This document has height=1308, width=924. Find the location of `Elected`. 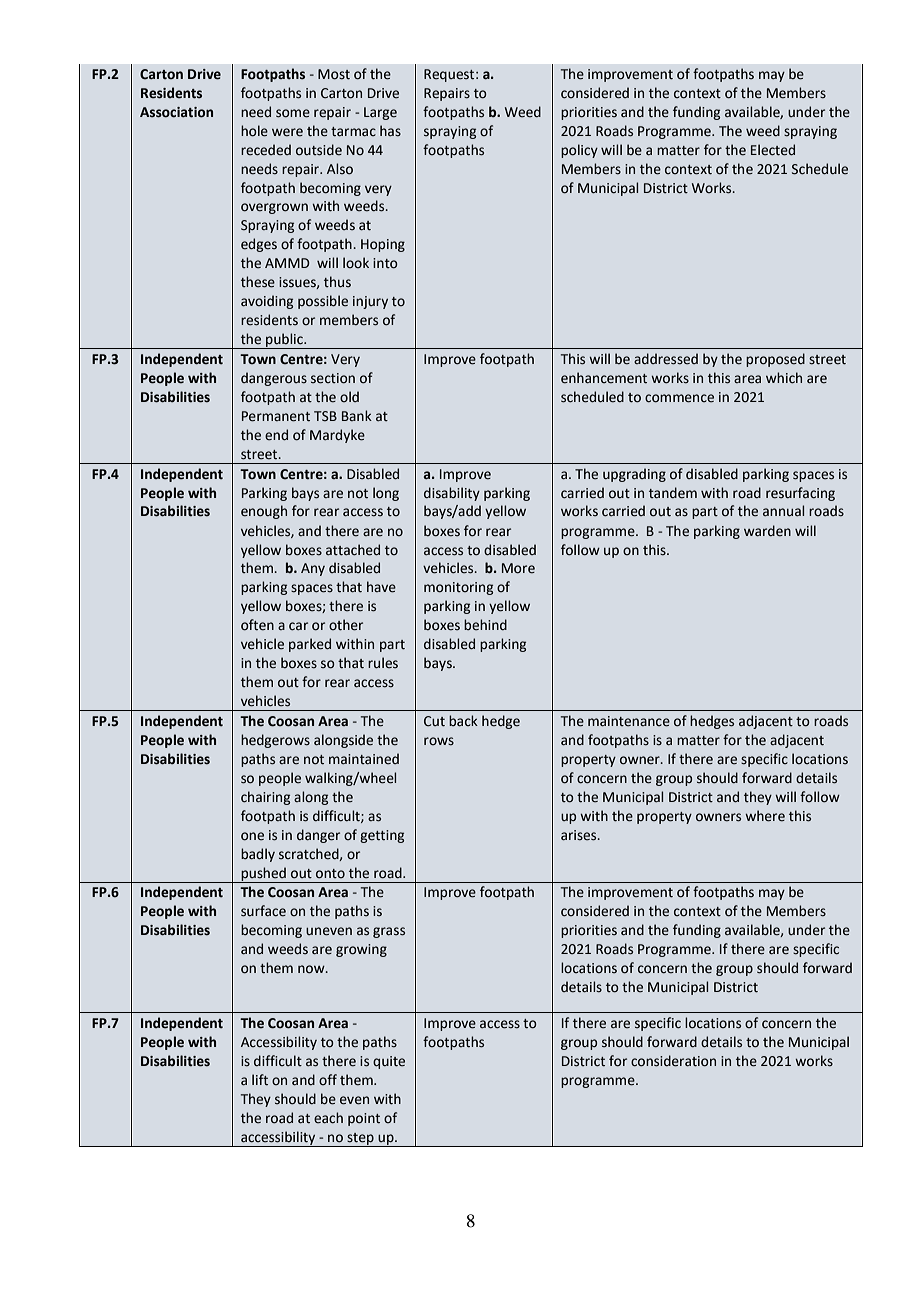

Elected is located at coordinates (773, 150).
